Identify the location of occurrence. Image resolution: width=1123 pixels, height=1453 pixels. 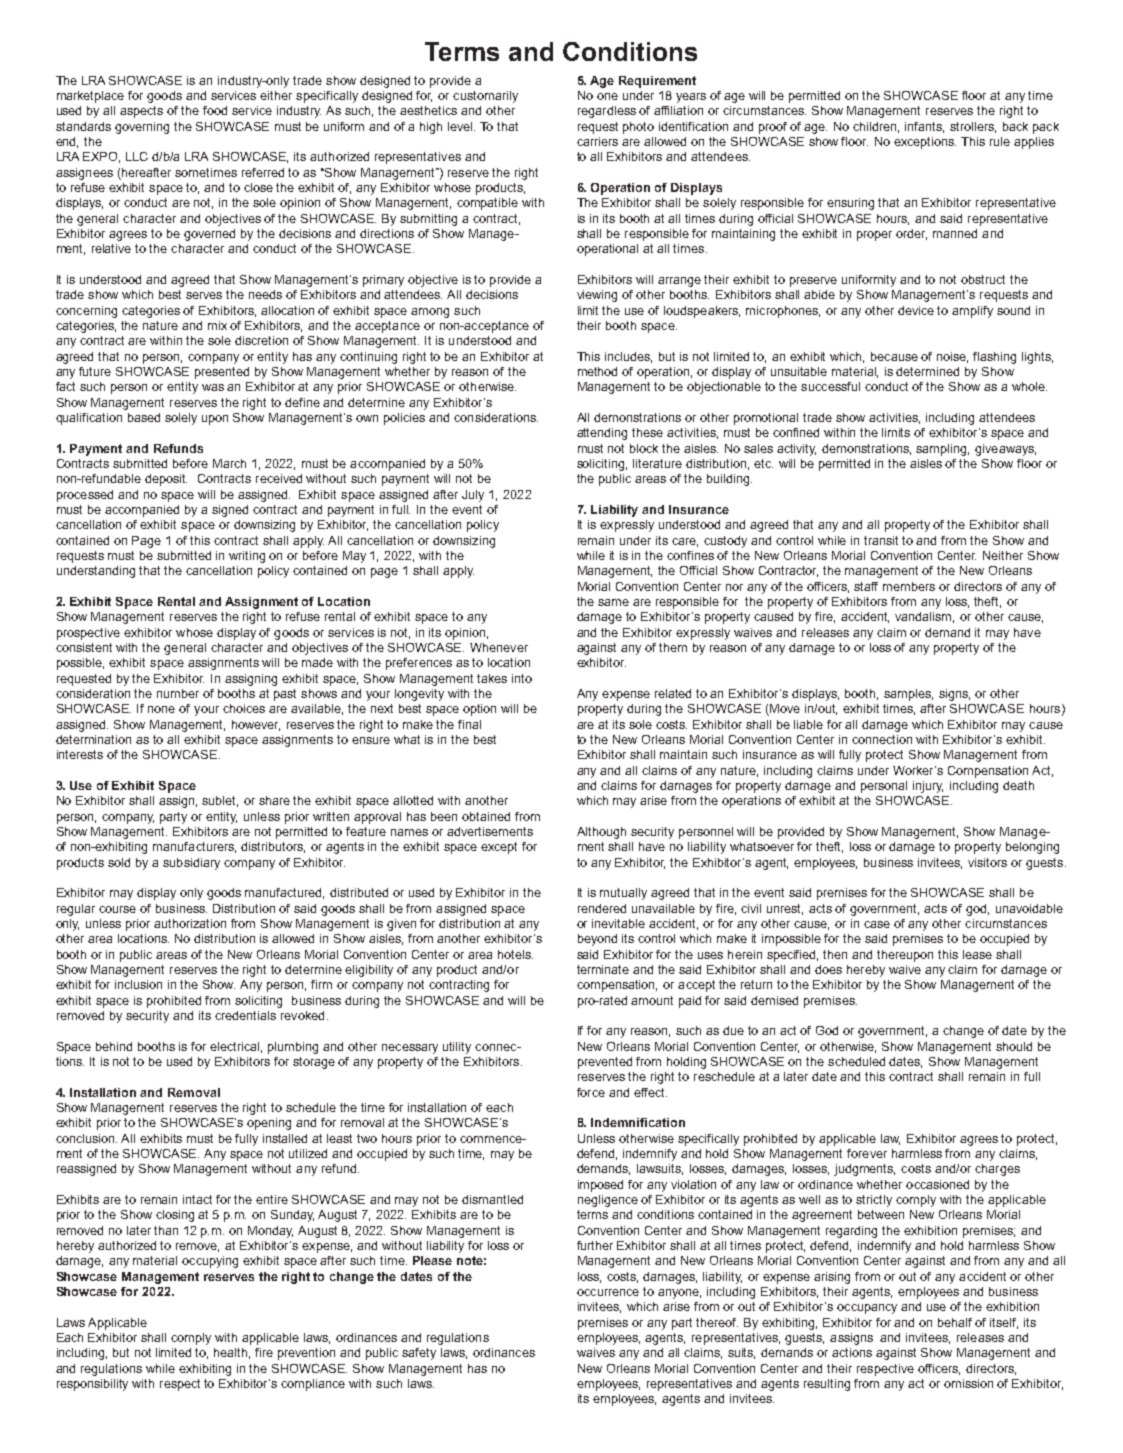
(608, 1292).
